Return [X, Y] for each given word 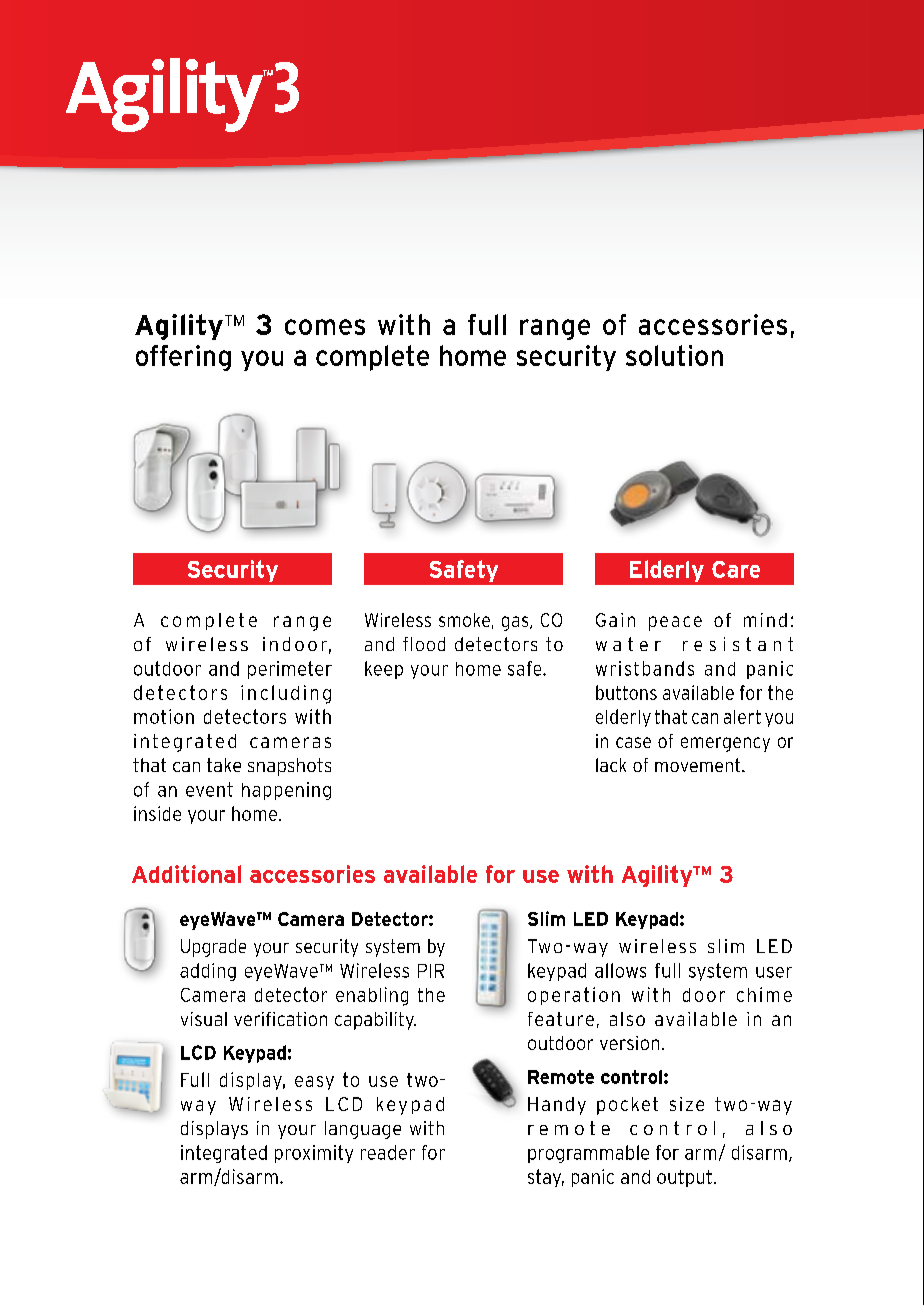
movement [699, 765]
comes [325, 327]
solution [674, 355]
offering [183, 358]
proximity [314, 1154]
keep [384, 670]
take [224, 765]
